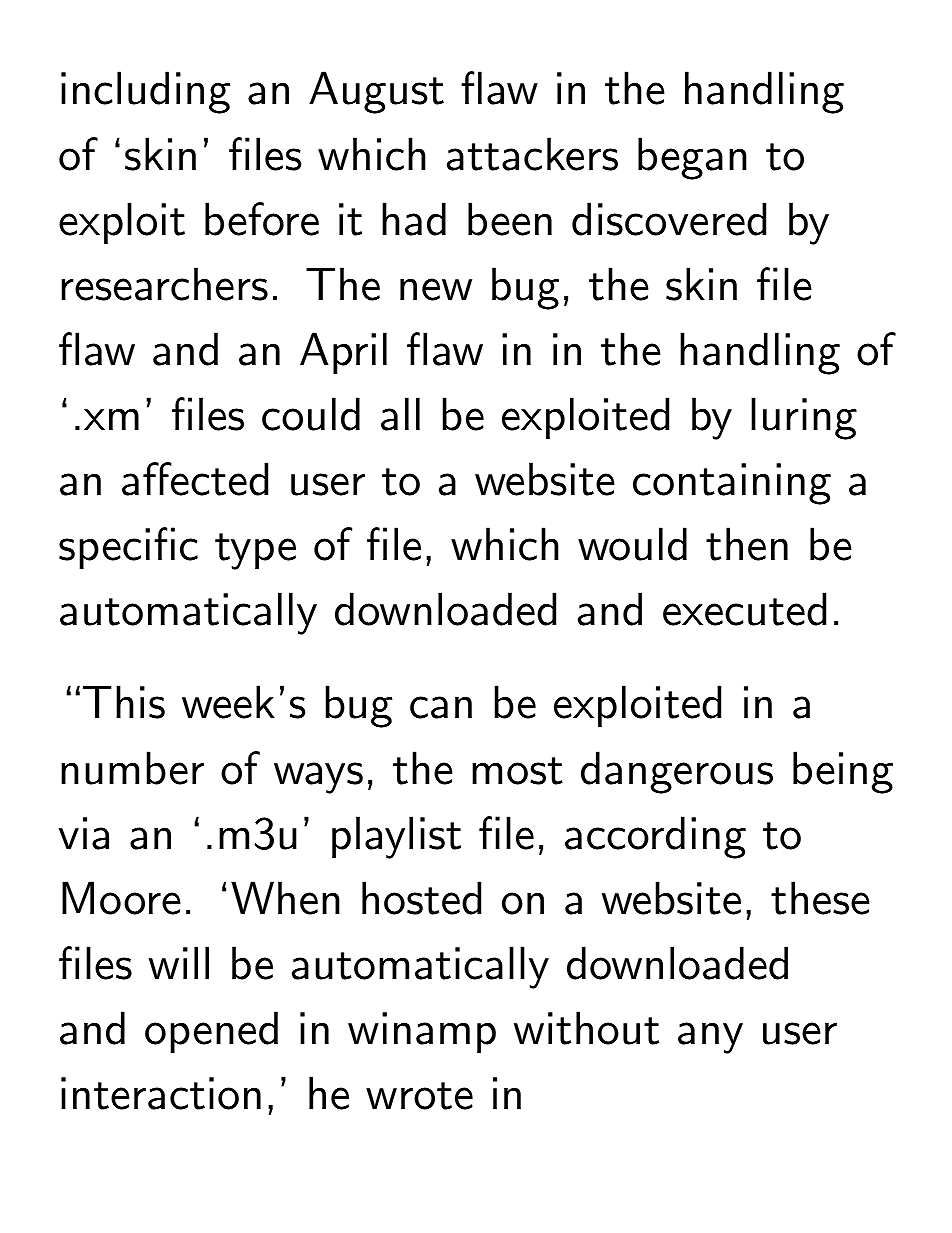 This screenshot has width=952, height=1233. I want to click on wrote, so click(419, 1096).
